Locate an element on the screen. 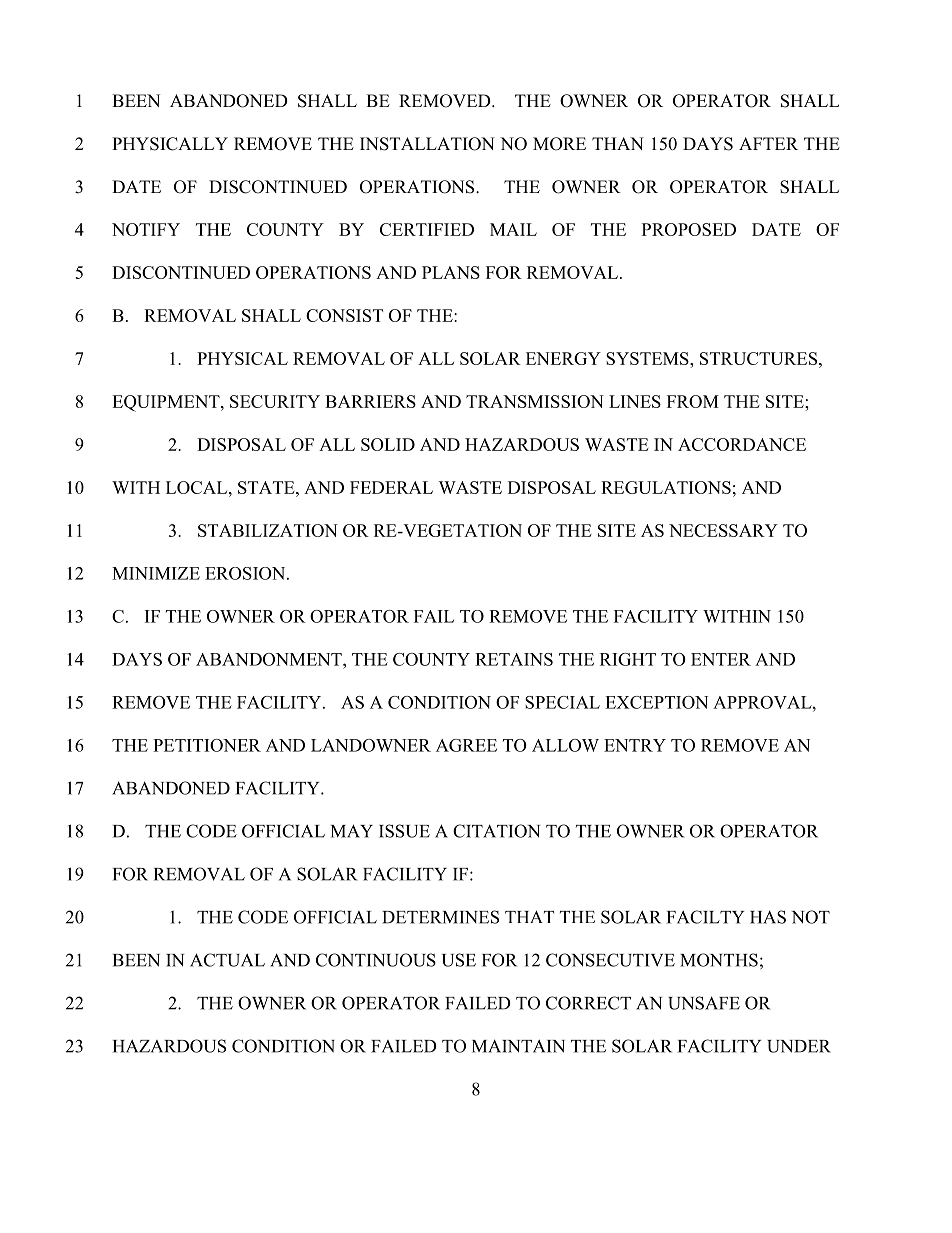 Image resolution: width=952 pixels, height=1233 pixels. AFTER is located at coordinates (768, 143).
